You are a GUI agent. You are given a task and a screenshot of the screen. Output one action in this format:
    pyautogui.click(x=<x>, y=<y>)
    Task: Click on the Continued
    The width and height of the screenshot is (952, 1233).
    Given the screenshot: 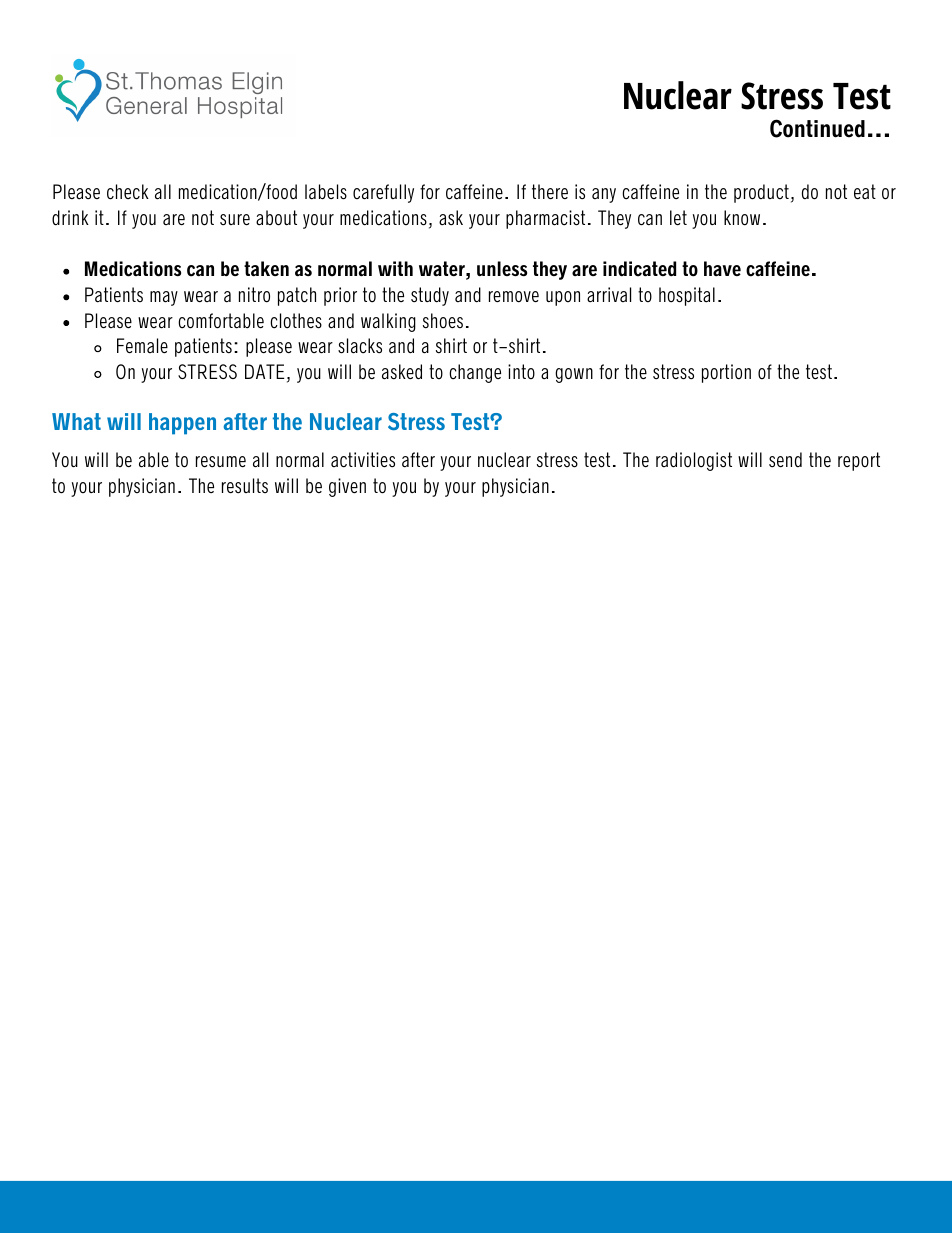 What is the action you would take?
    pyautogui.click(x=817, y=128)
